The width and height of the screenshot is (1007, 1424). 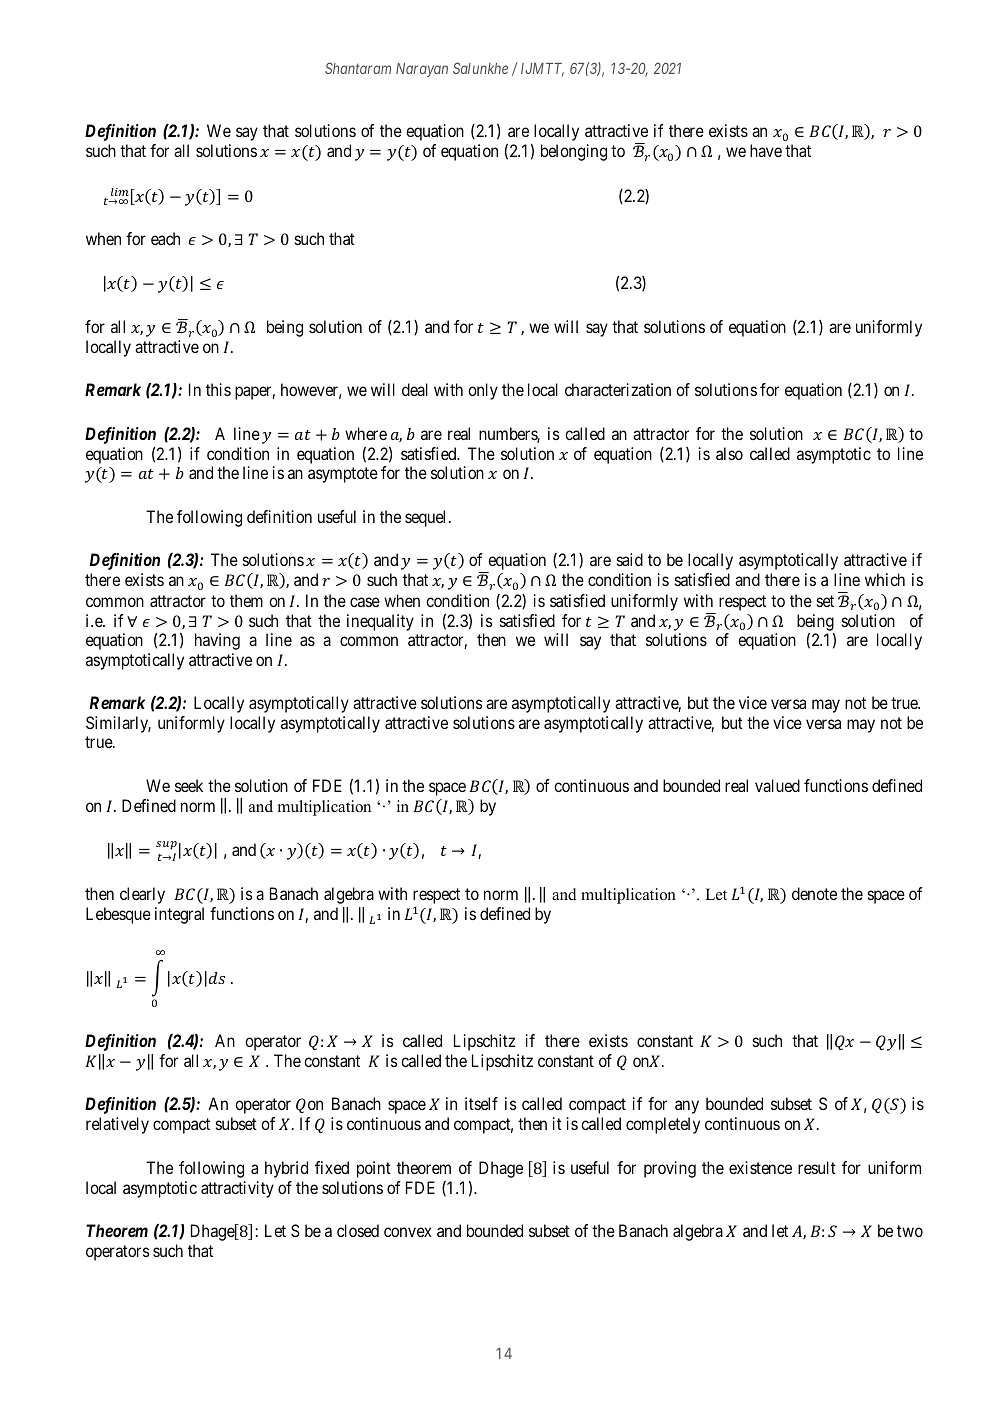 I want to click on also, so click(x=729, y=453).
